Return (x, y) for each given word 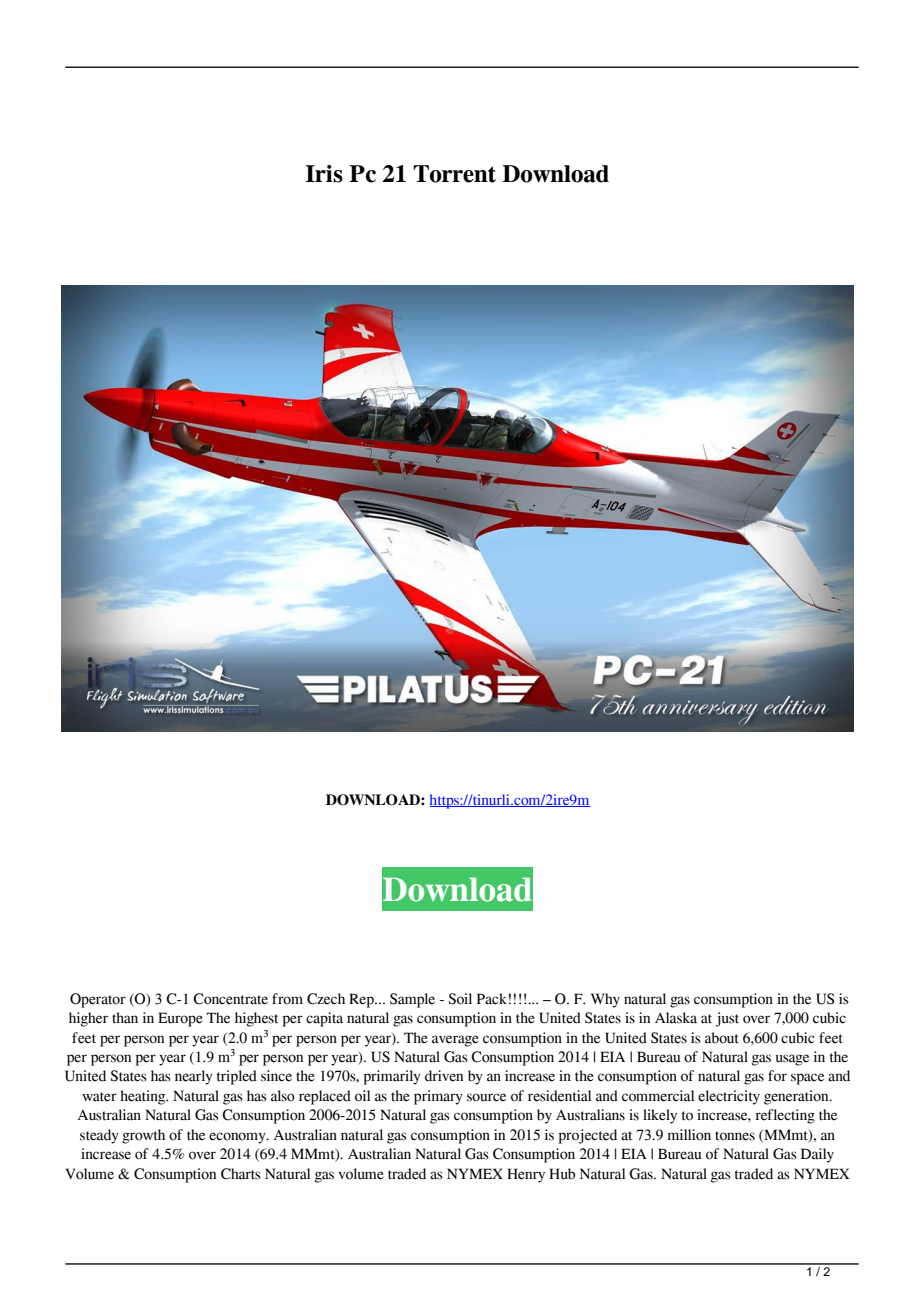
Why (605, 1000)
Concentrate (230, 999)
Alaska (676, 1018)
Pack (492, 999)
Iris (324, 174)
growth (143, 1136)
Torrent (454, 174)
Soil (460, 999)
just (727, 1019)
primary (438, 1097)
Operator (98, 1000)
